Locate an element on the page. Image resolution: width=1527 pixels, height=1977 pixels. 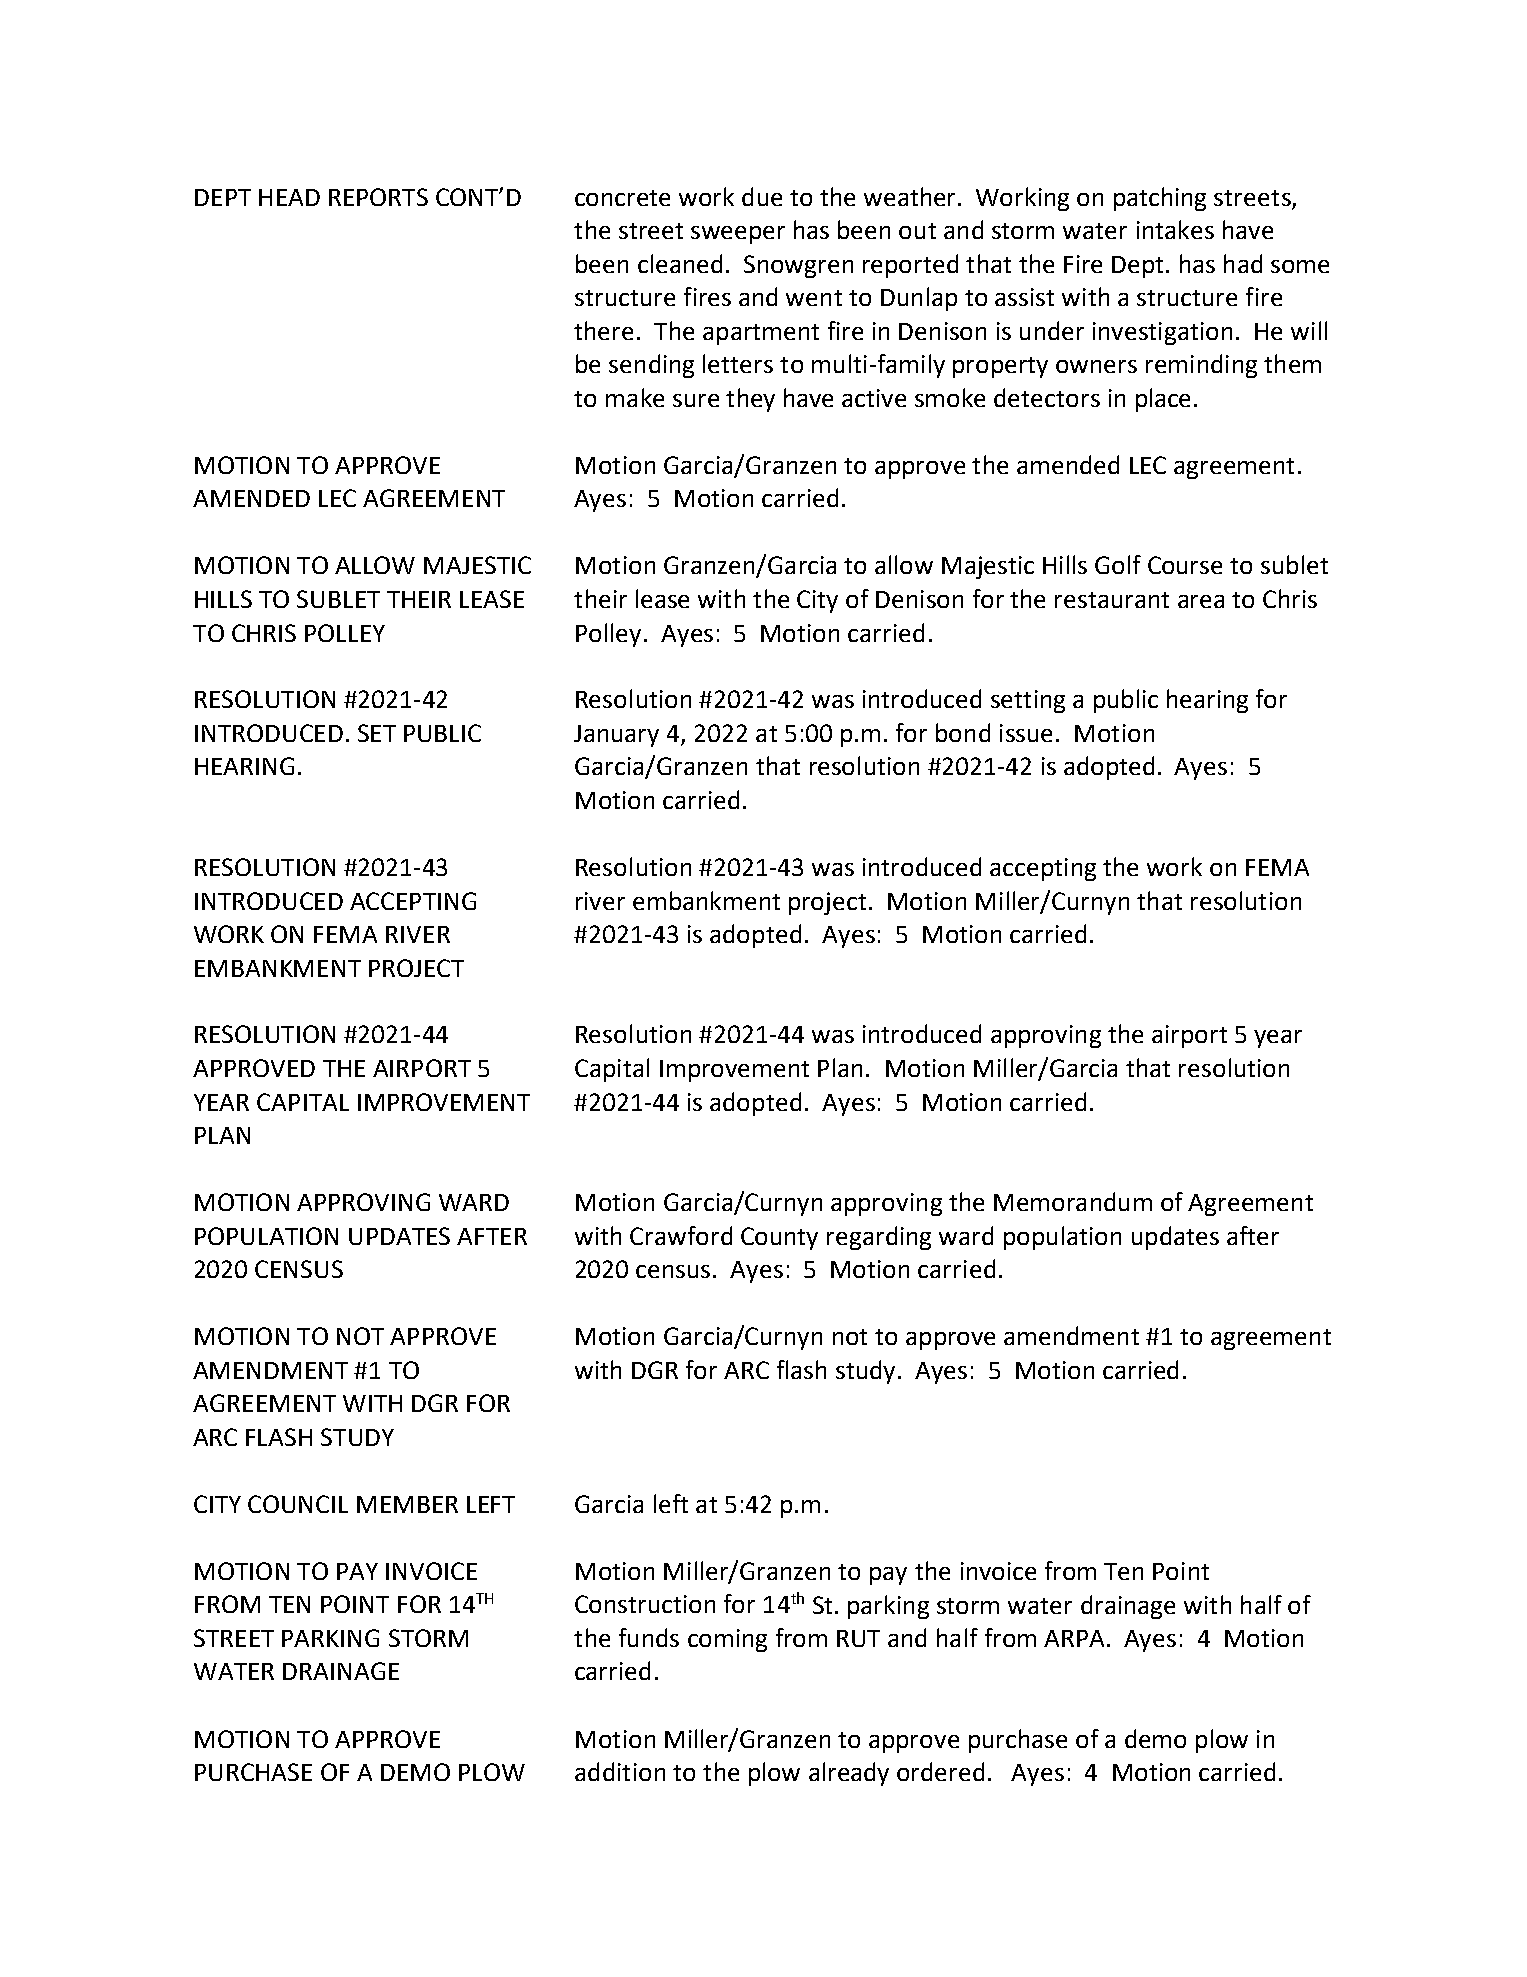
addition is located at coordinates (620, 1771).
